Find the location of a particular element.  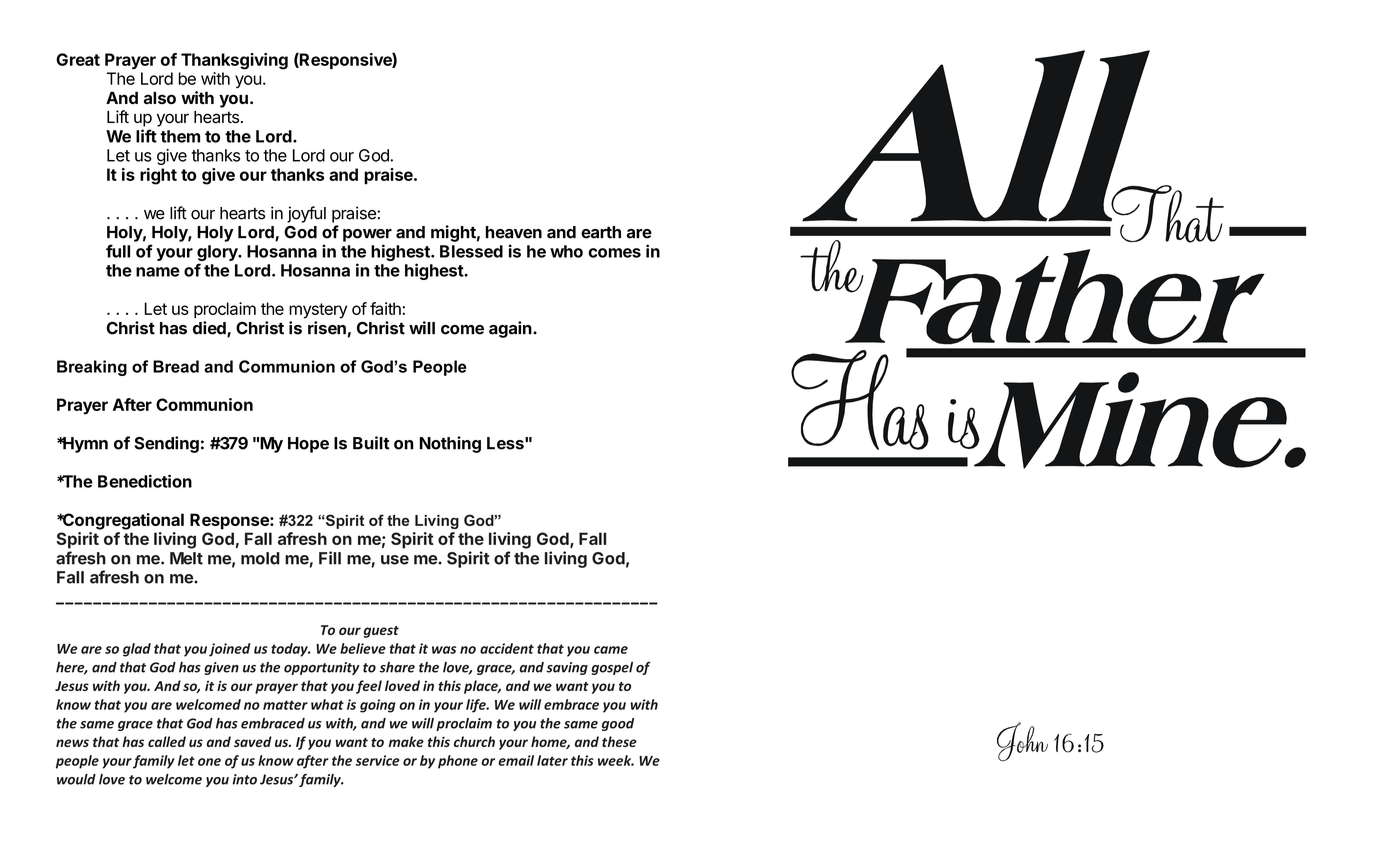

Melt is located at coordinates (186, 558).
